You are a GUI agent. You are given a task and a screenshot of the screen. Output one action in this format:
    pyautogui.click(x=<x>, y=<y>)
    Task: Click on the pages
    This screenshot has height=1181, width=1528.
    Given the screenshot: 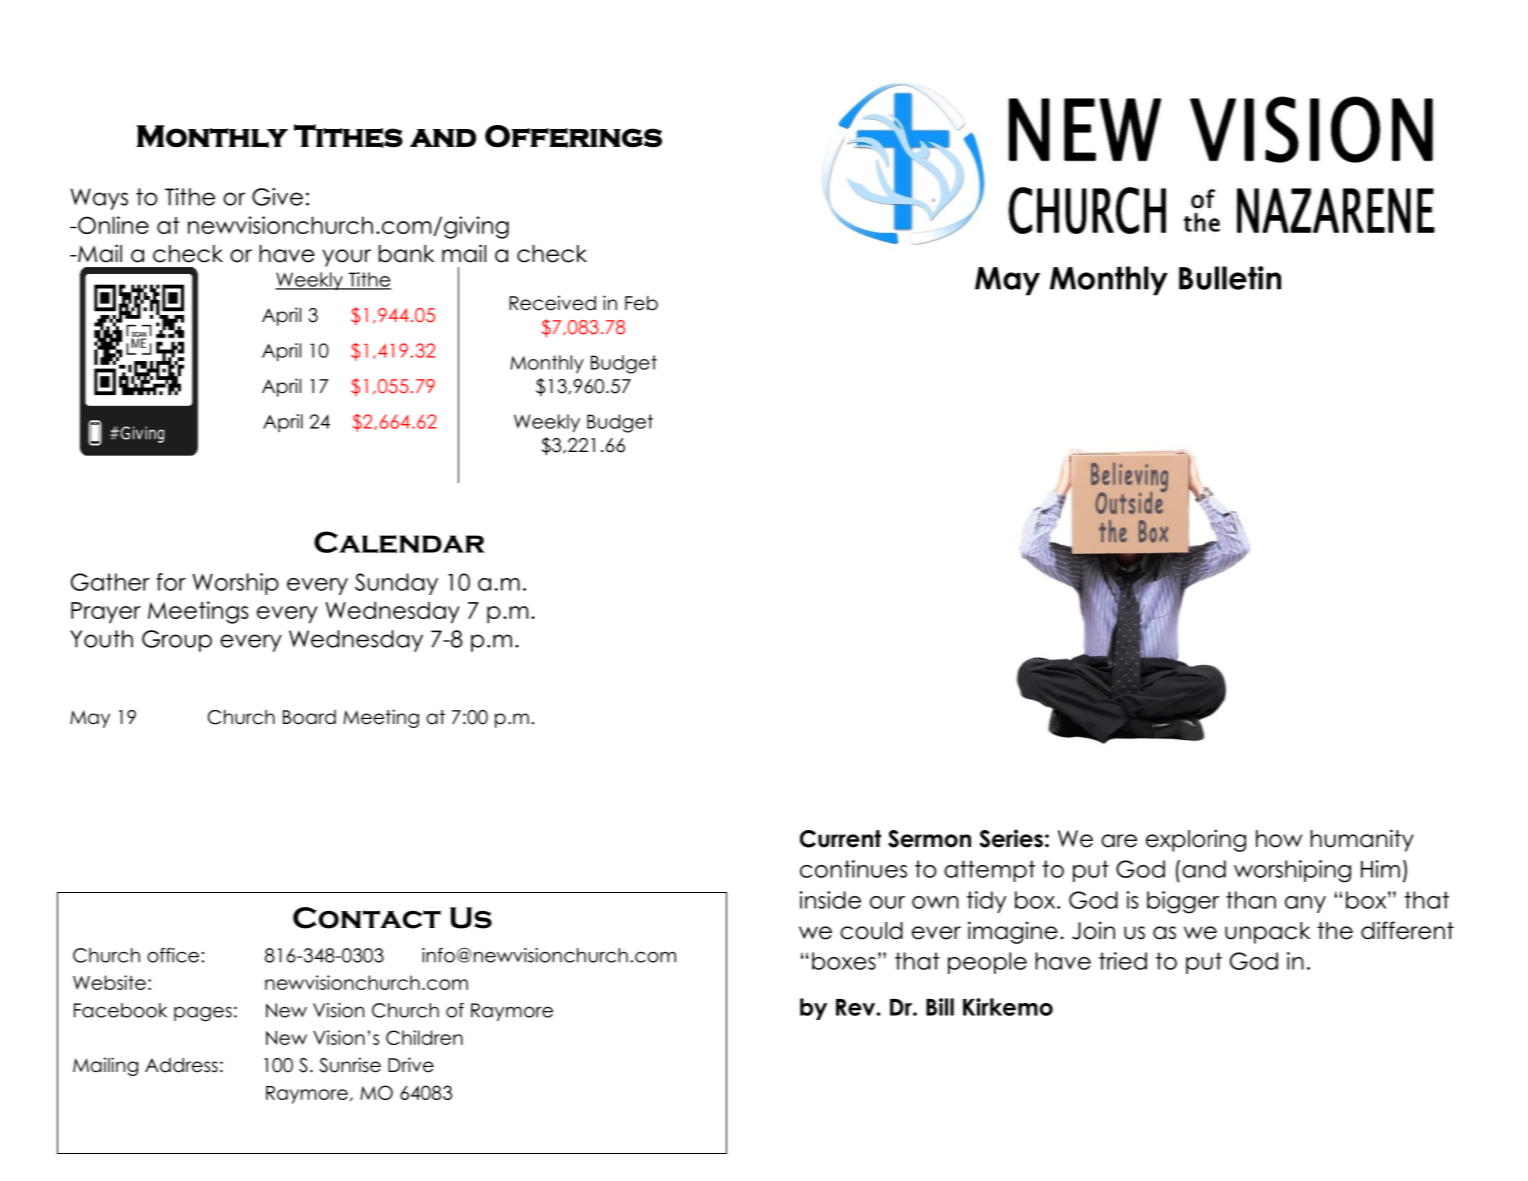 What is the action you would take?
    pyautogui.click(x=203, y=1014)
